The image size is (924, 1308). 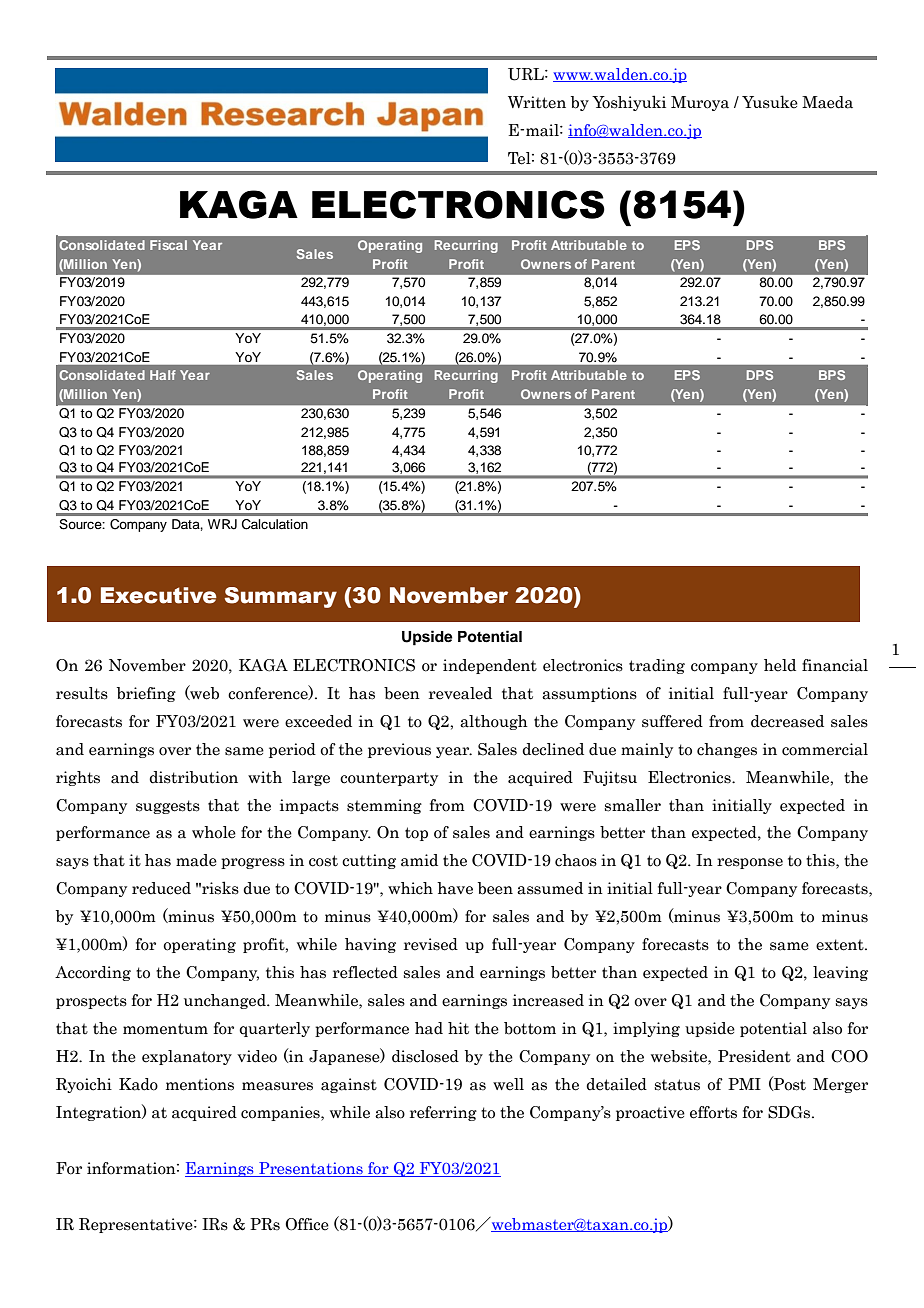 I want to click on Written, so click(x=537, y=102).
